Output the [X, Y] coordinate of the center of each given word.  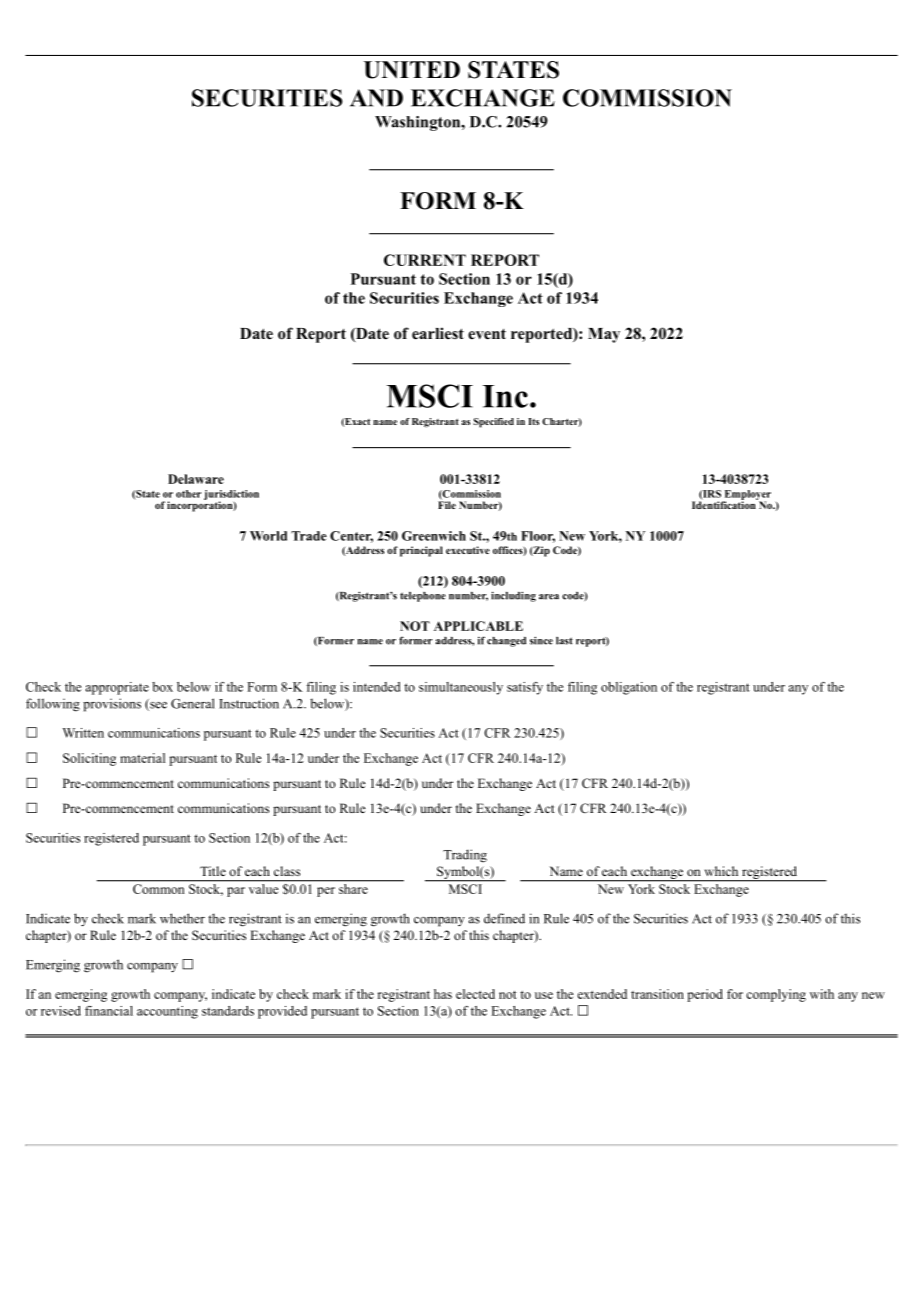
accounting [167, 1012]
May [604, 335]
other [188, 494]
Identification [725, 504]
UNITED [412, 70]
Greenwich [434, 536]
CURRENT [425, 260]
